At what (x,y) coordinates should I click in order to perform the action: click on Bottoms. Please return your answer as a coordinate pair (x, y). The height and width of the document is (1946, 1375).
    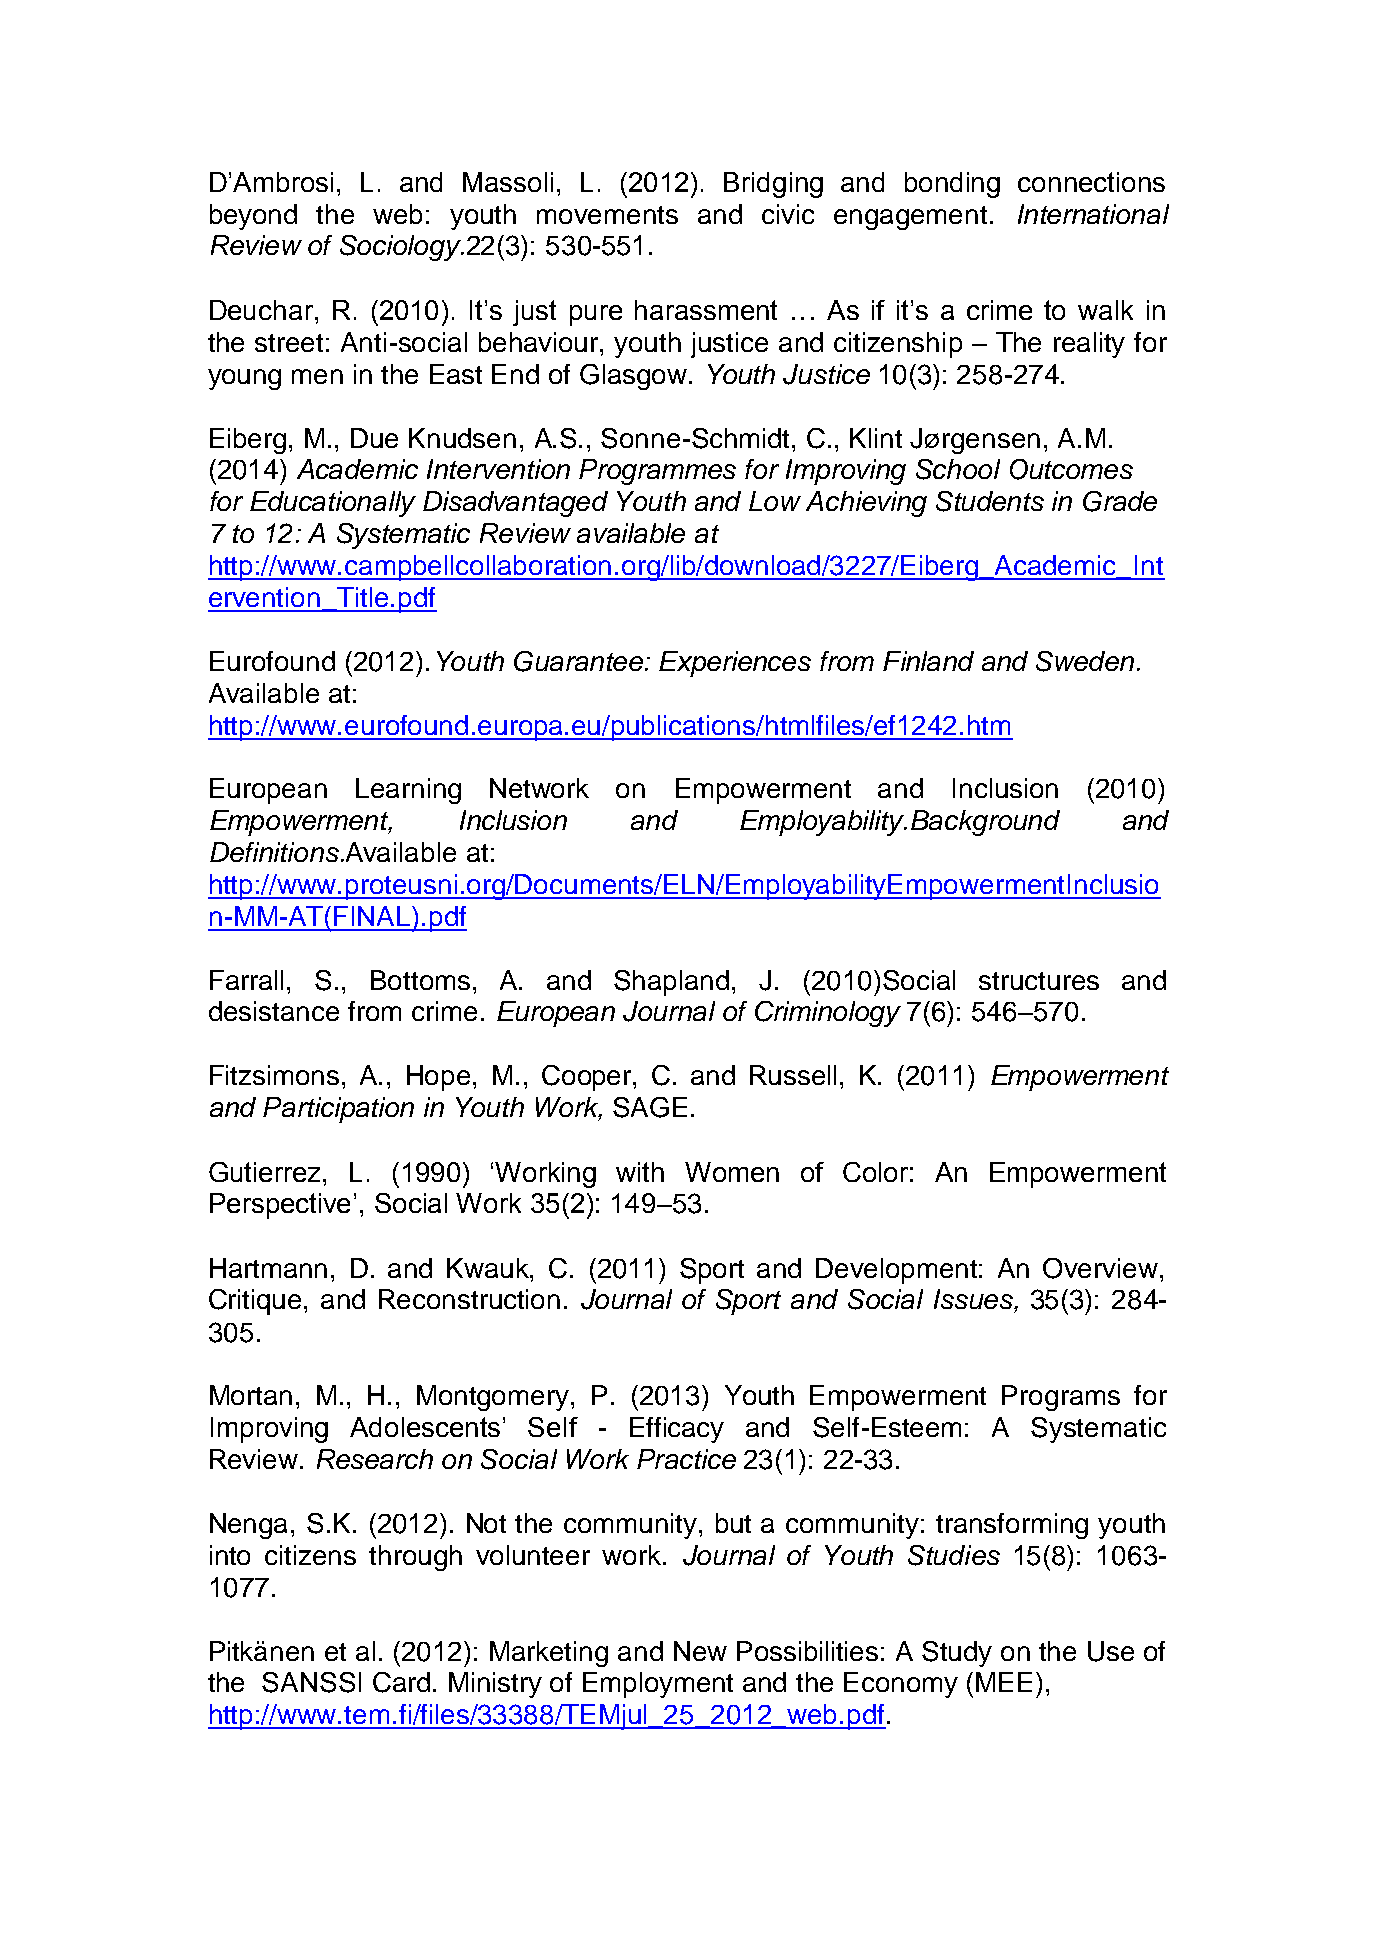
    Looking at the image, I should click on (420, 980).
